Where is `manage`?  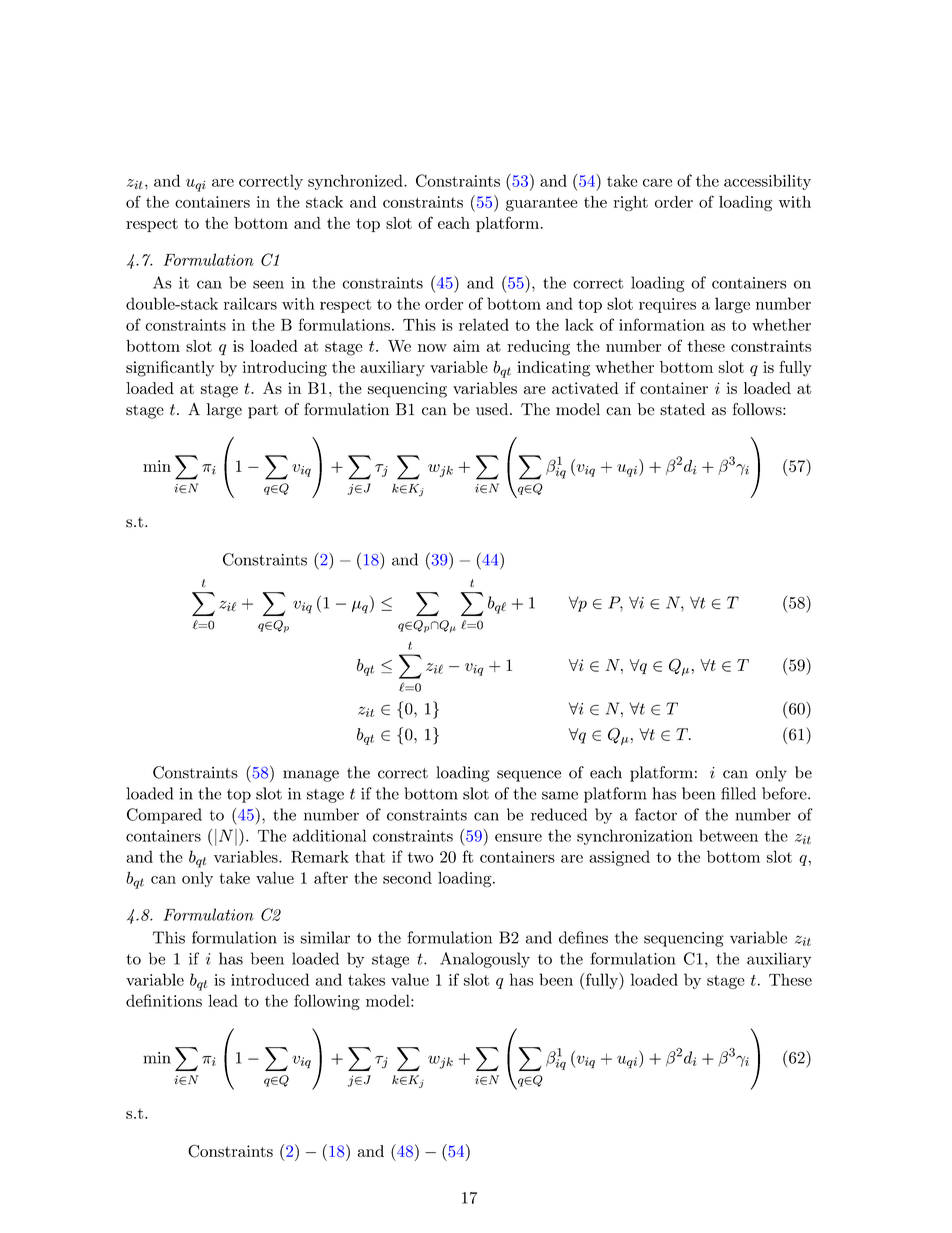 manage is located at coordinates (311, 776).
